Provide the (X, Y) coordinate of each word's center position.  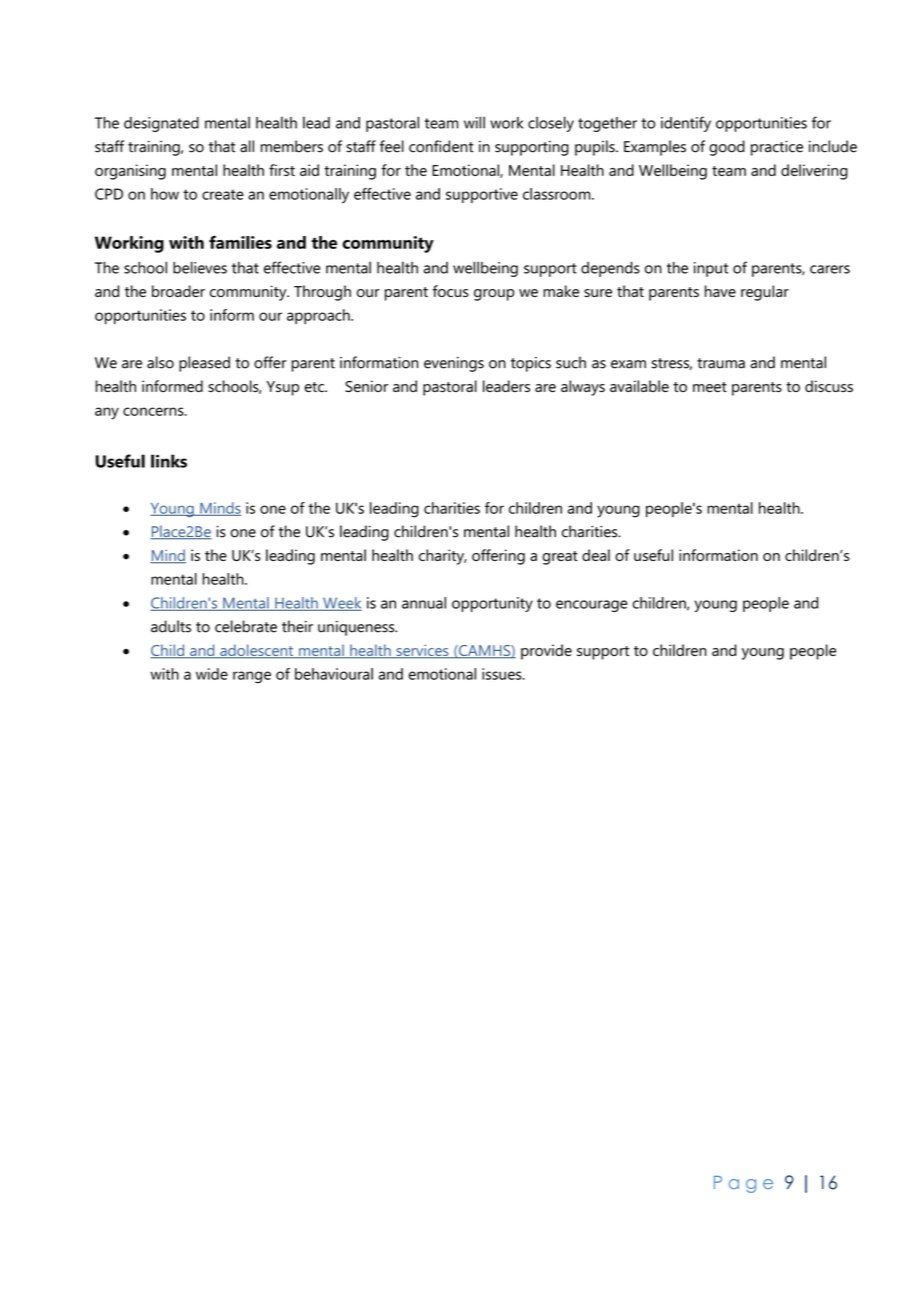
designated (161, 124)
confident (441, 146)
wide (212, 674)
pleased (204, 364)
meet (710, 387)
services (422, 651)
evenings (454, 364)
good (727, 148)
